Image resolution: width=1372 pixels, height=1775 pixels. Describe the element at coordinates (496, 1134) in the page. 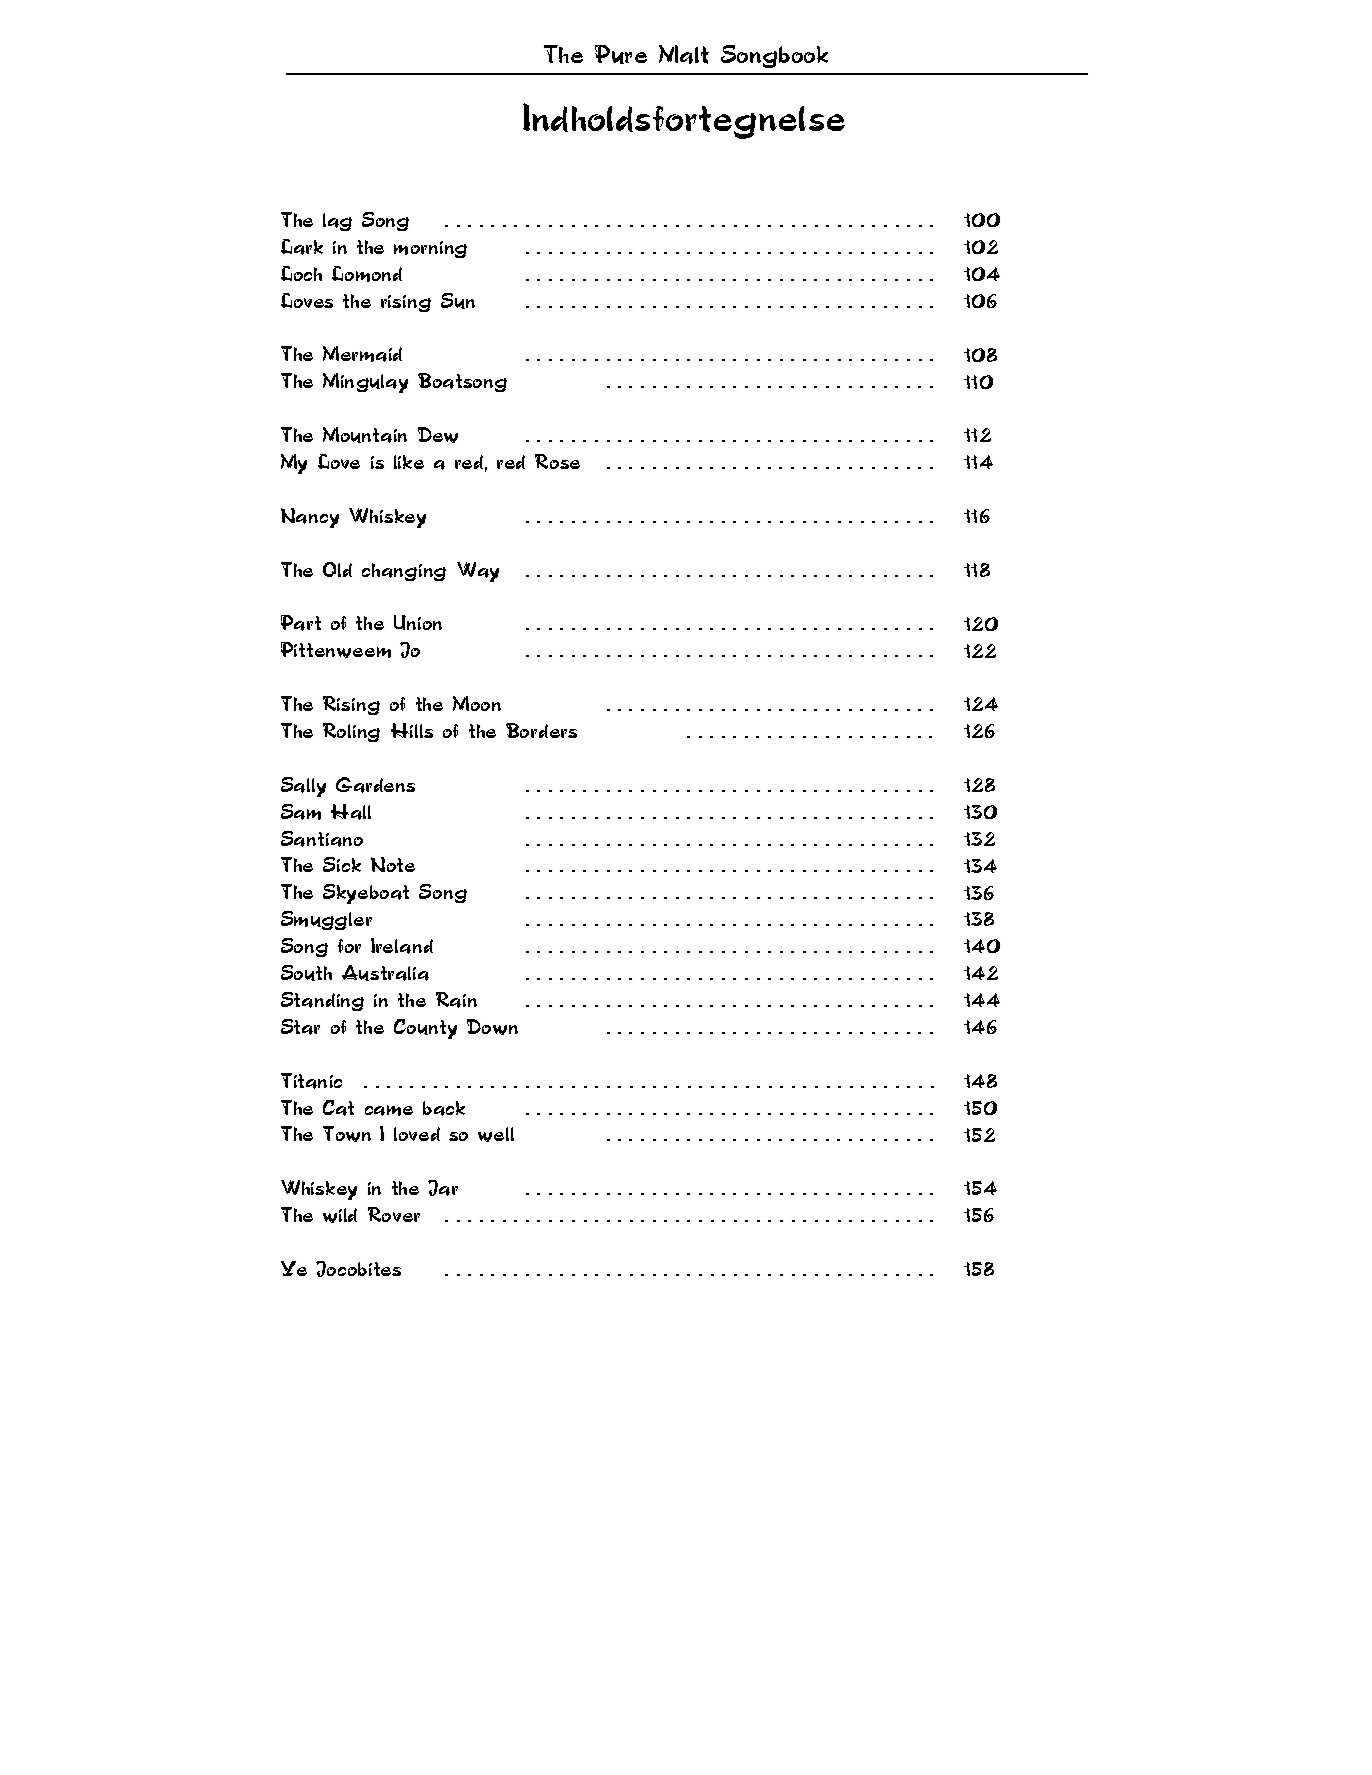

I see `well` at that location.
